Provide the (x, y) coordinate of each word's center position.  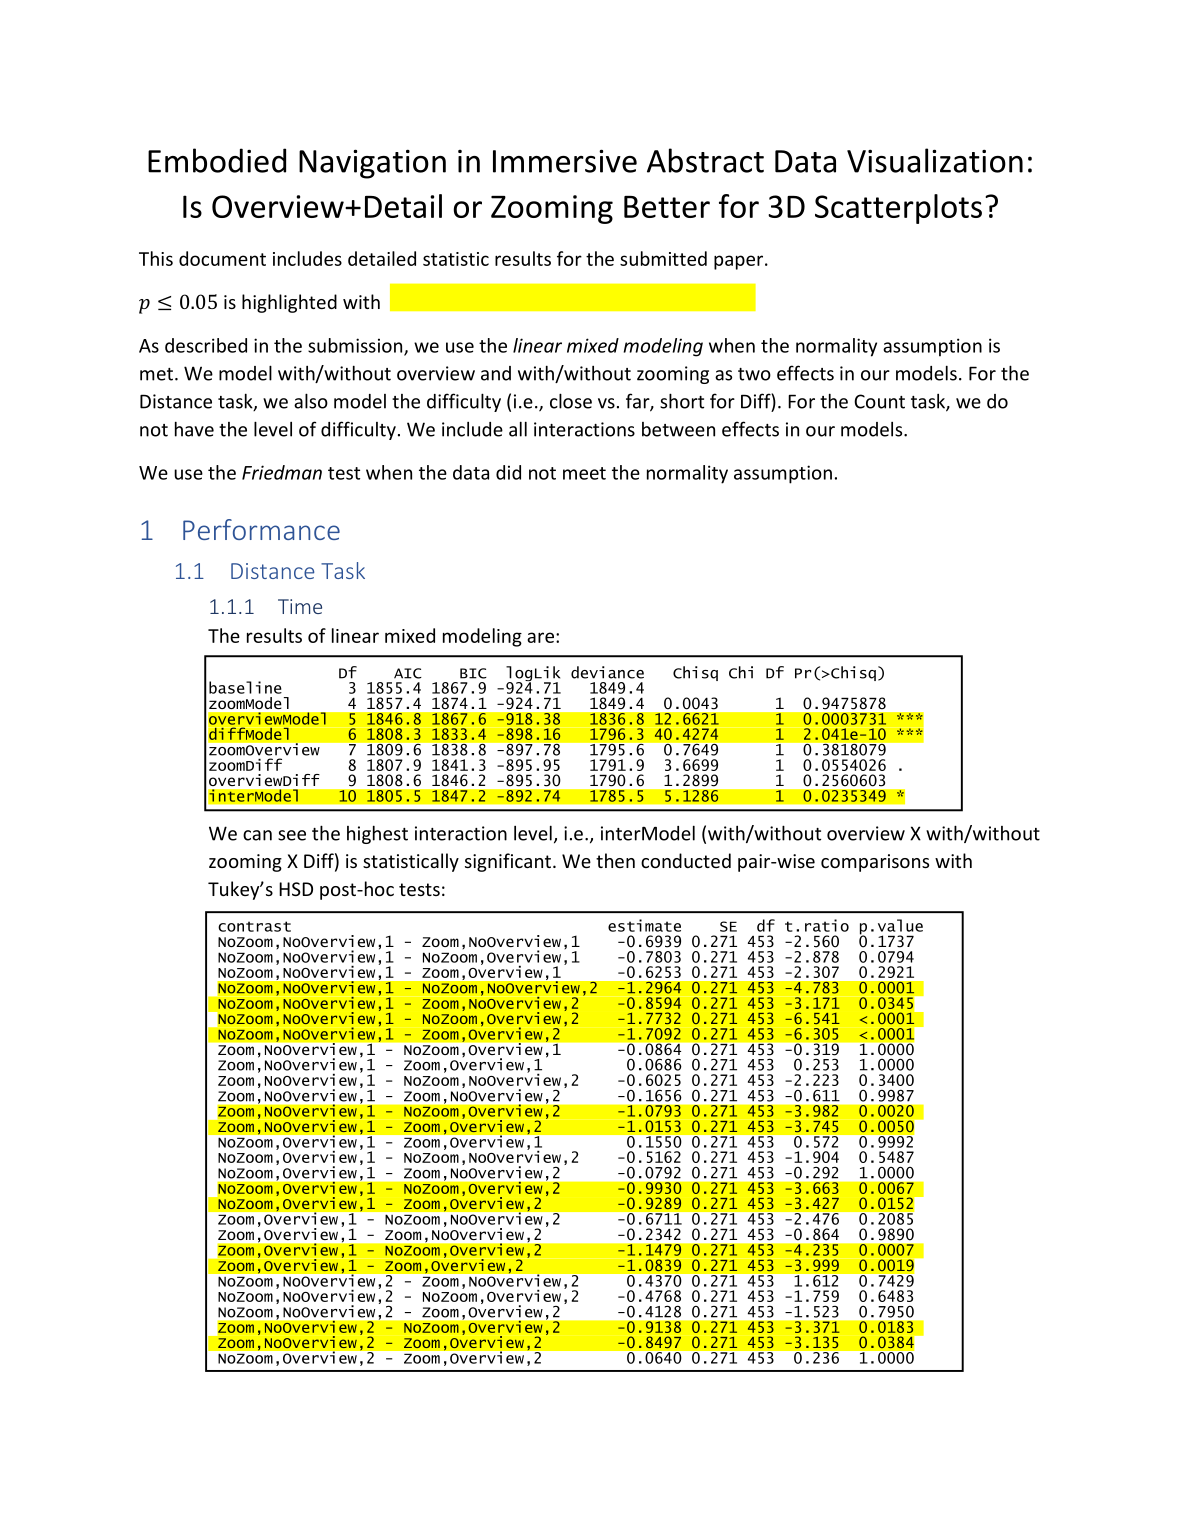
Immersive (565, 161)
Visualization (935, 160)
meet (584, 473)
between (678, 429)
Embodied (217, 160)
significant (509, 862)
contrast (254, 926)
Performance (261, 529)
